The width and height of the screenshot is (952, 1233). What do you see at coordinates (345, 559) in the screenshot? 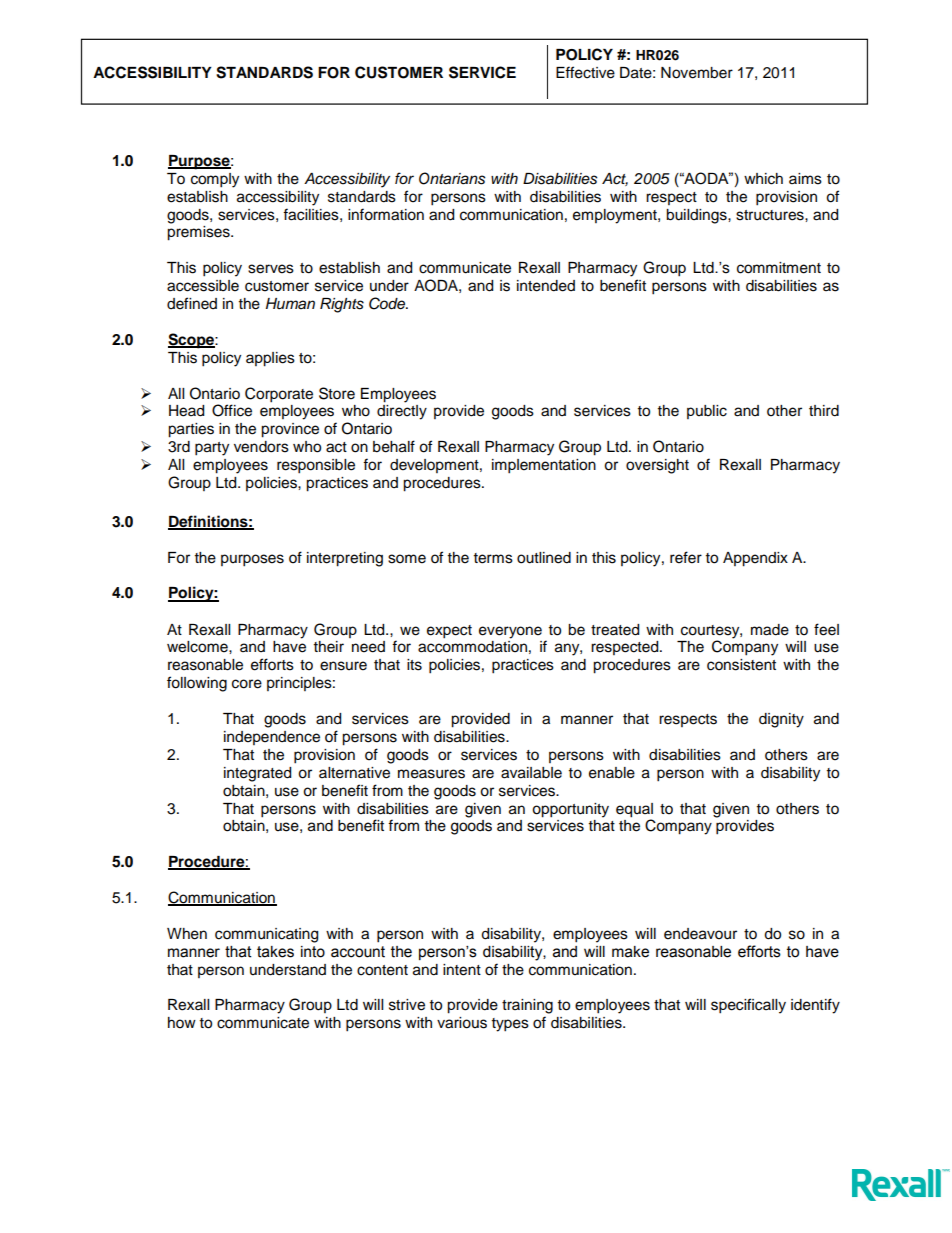
I see `interpreting` at bounding box center [345, 559].
